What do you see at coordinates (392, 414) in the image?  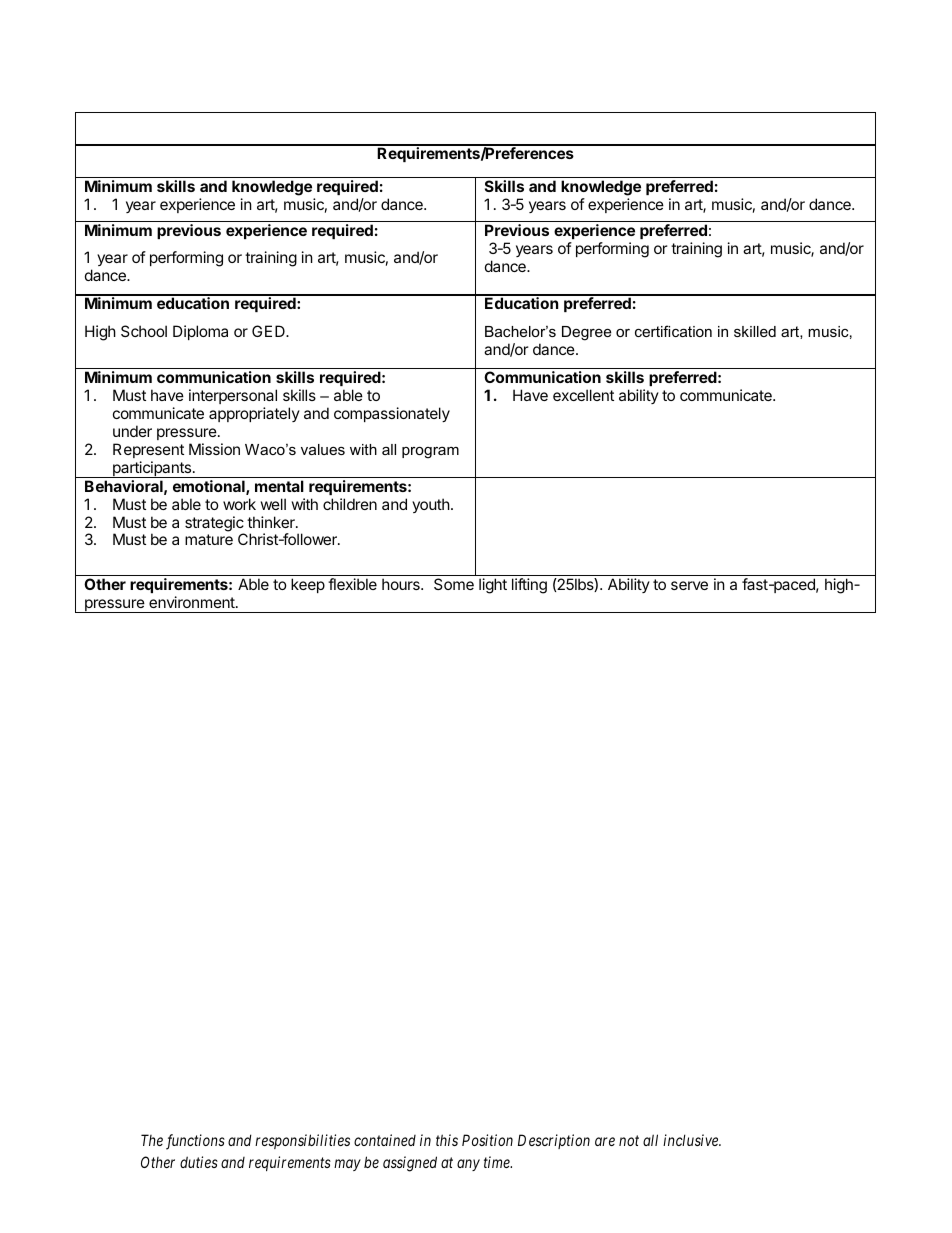 I see `compassionately` at bounding box center [392, 414].
